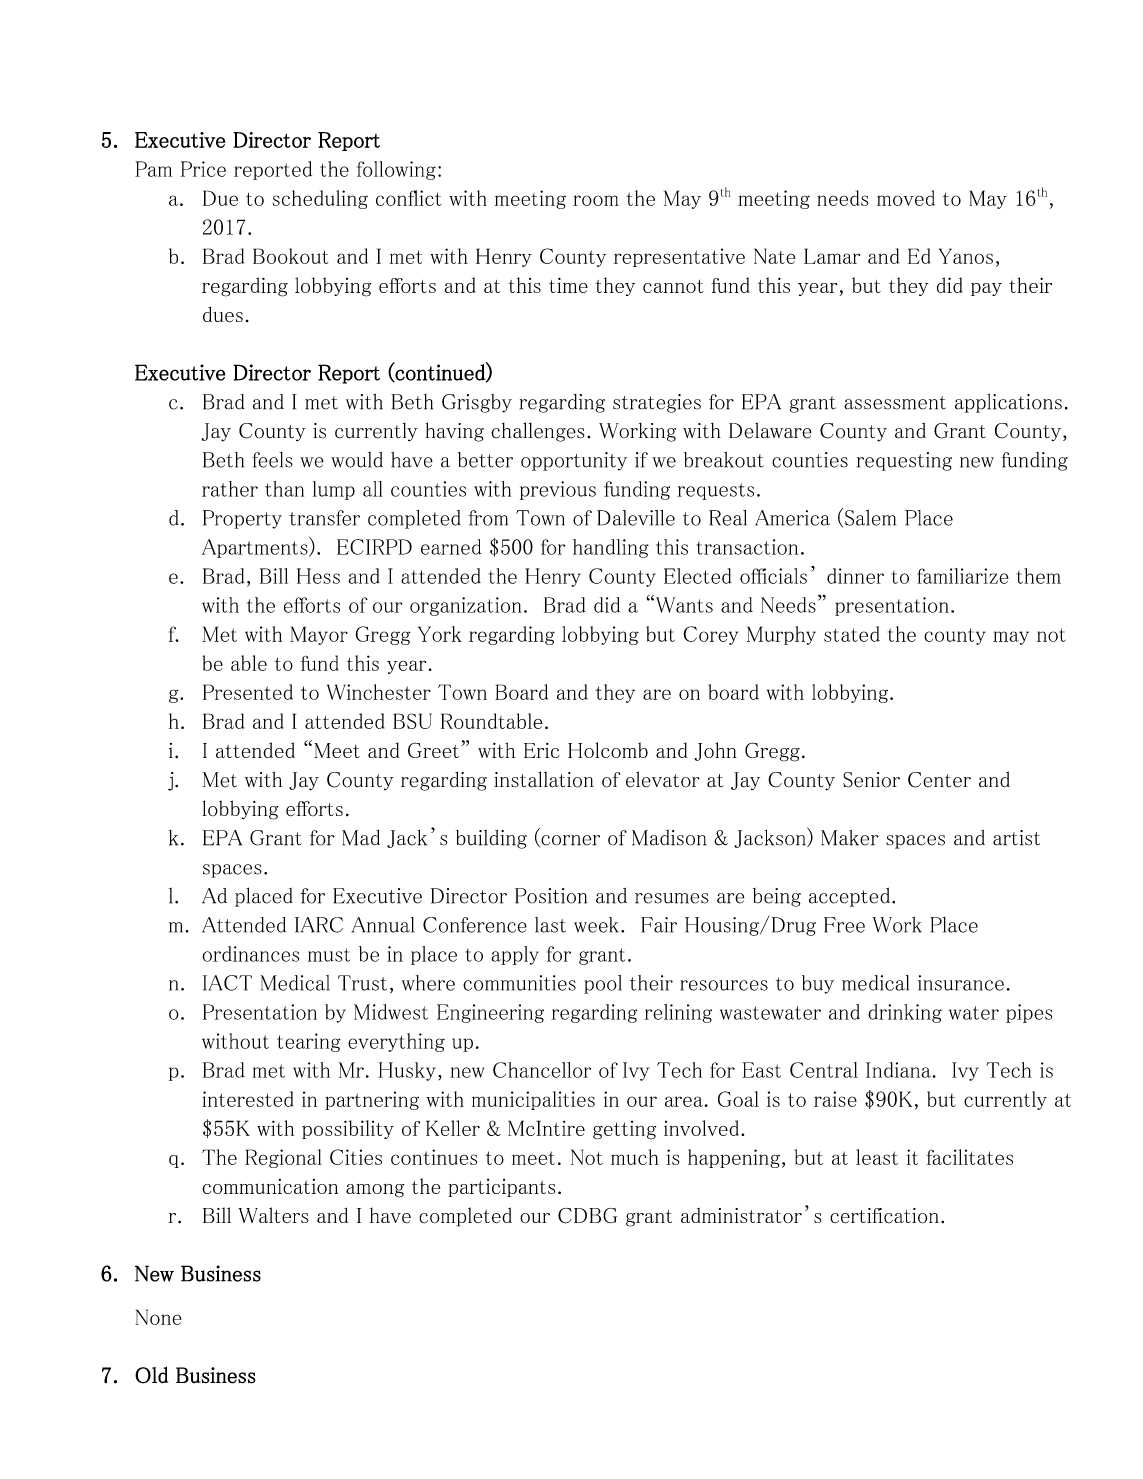 The width and height of the screenshot is (1143, 1479). What do you see at coordinates (158, 1317) in the screenshot?
I see `None` at bounding box center [158, 1317].
